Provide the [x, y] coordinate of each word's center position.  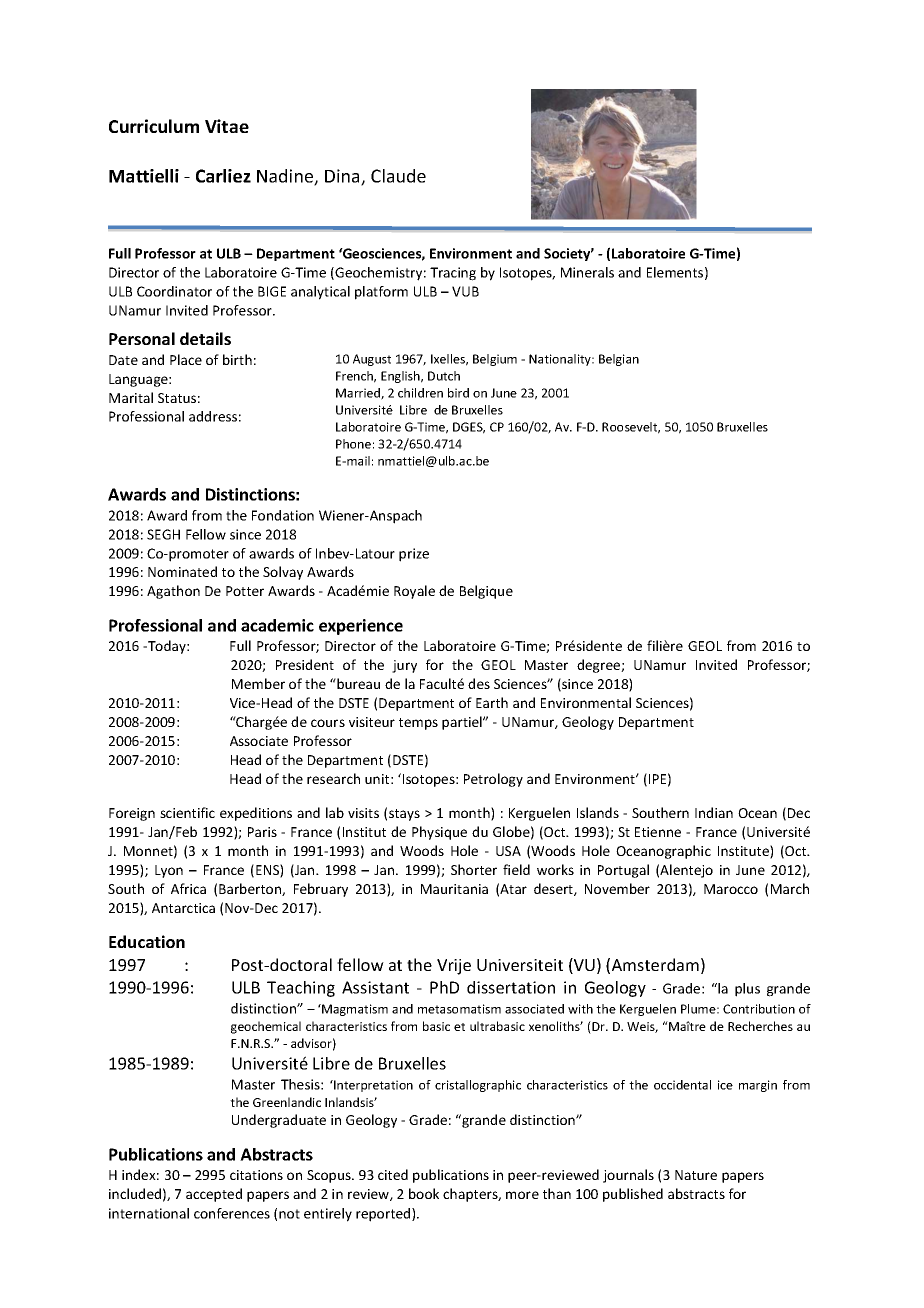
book [424, 1193]
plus [747, 990]
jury [404, 666]
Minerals [587, 272]
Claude [398, 176]
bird [458, 393]
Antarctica [183, 908]
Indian [714, 812]
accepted [214, 1195]
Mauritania [454, 889]
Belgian [619, 360]
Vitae [227, 126]
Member [258, 683]
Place [186, 359]
